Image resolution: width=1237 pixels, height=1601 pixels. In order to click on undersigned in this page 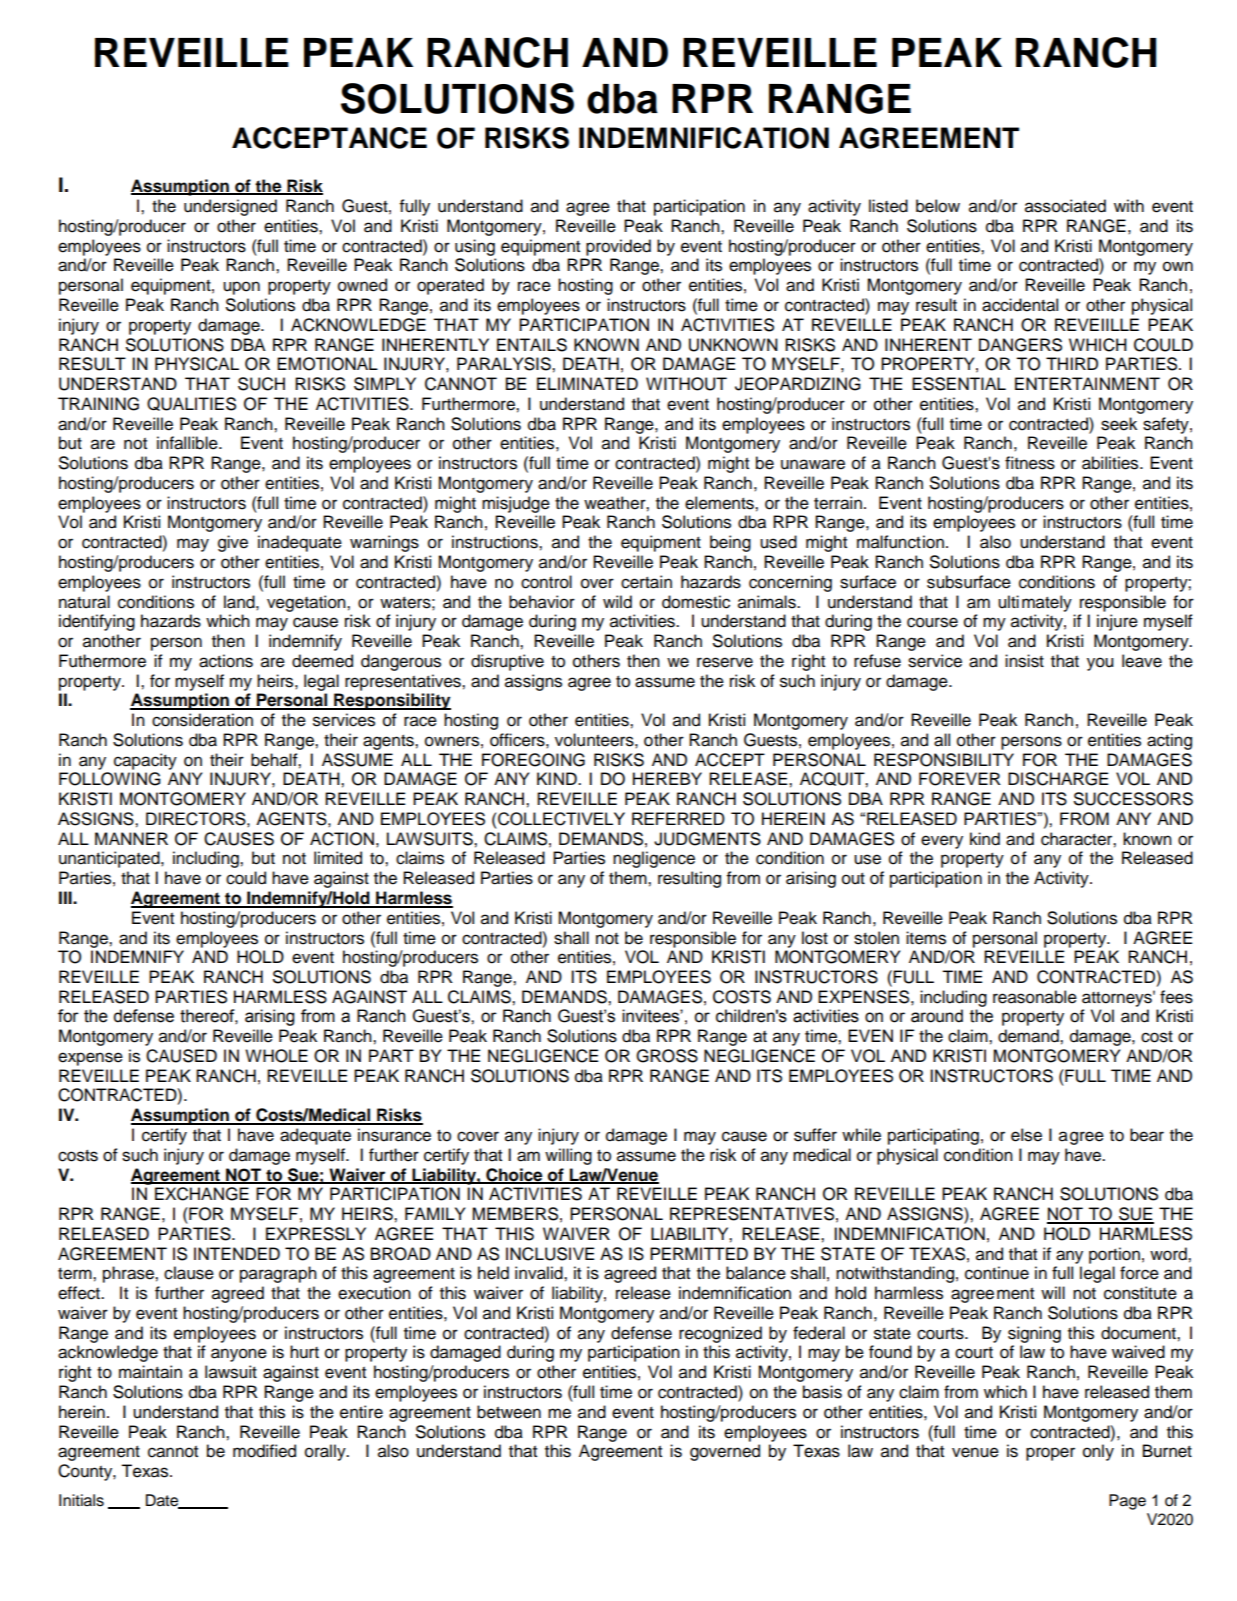, I will do `click(230, 207)`.
